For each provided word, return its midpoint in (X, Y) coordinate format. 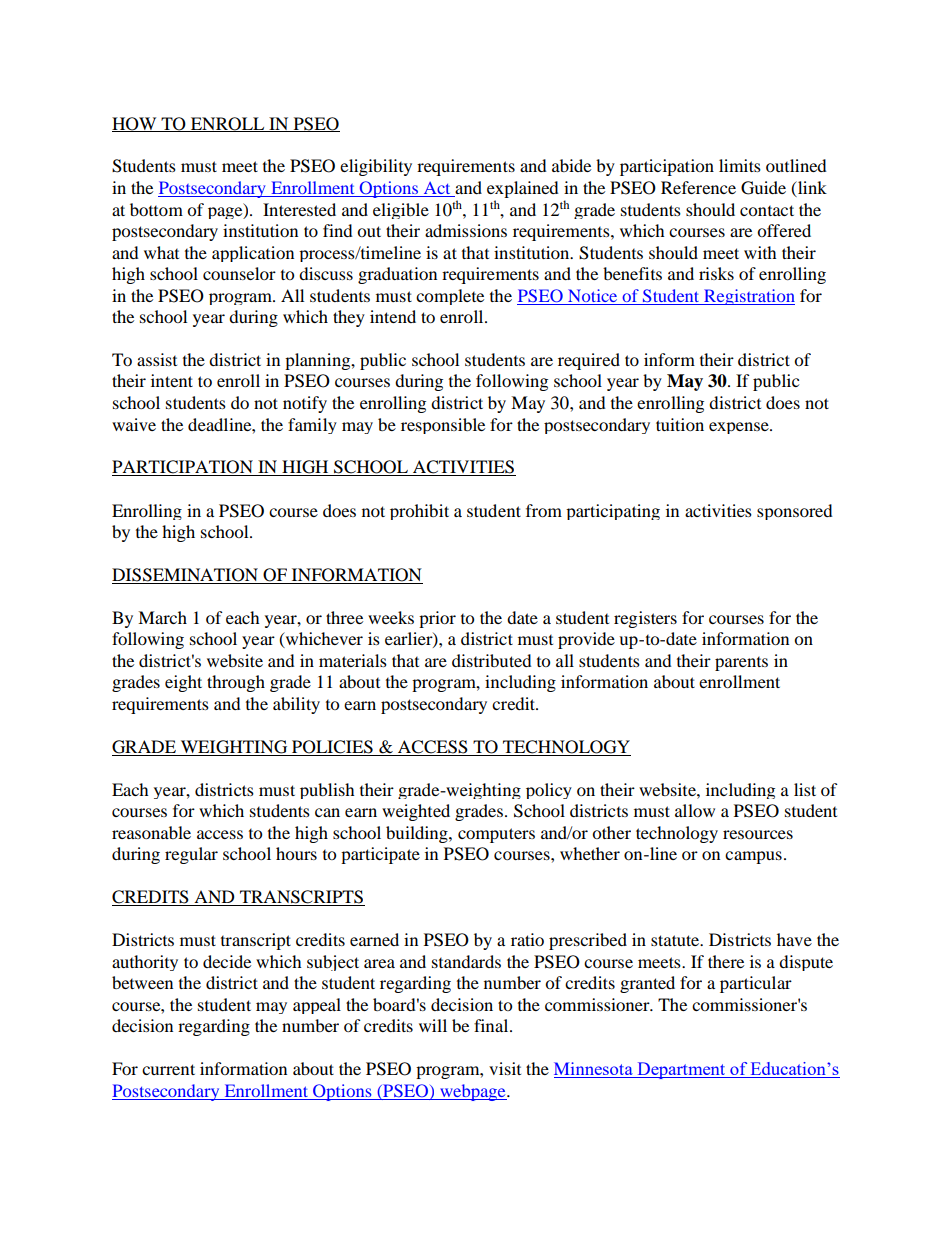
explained (523, 191)
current (168, 1069)
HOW (135, 124)
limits (740, 165)
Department (681, 1070)
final (492, 1025)
